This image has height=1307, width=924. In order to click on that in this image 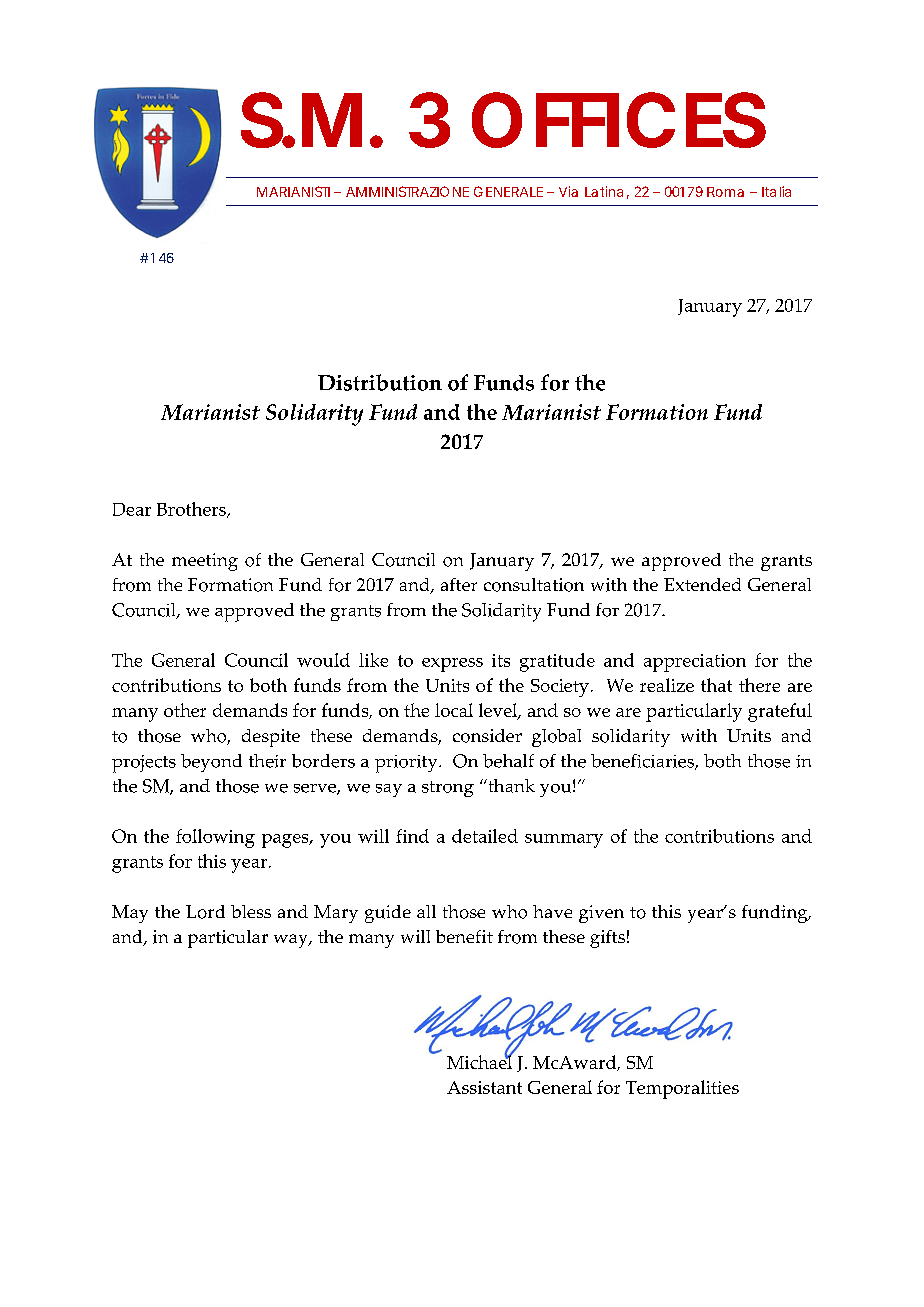, I will do `click(716, 685)`.
